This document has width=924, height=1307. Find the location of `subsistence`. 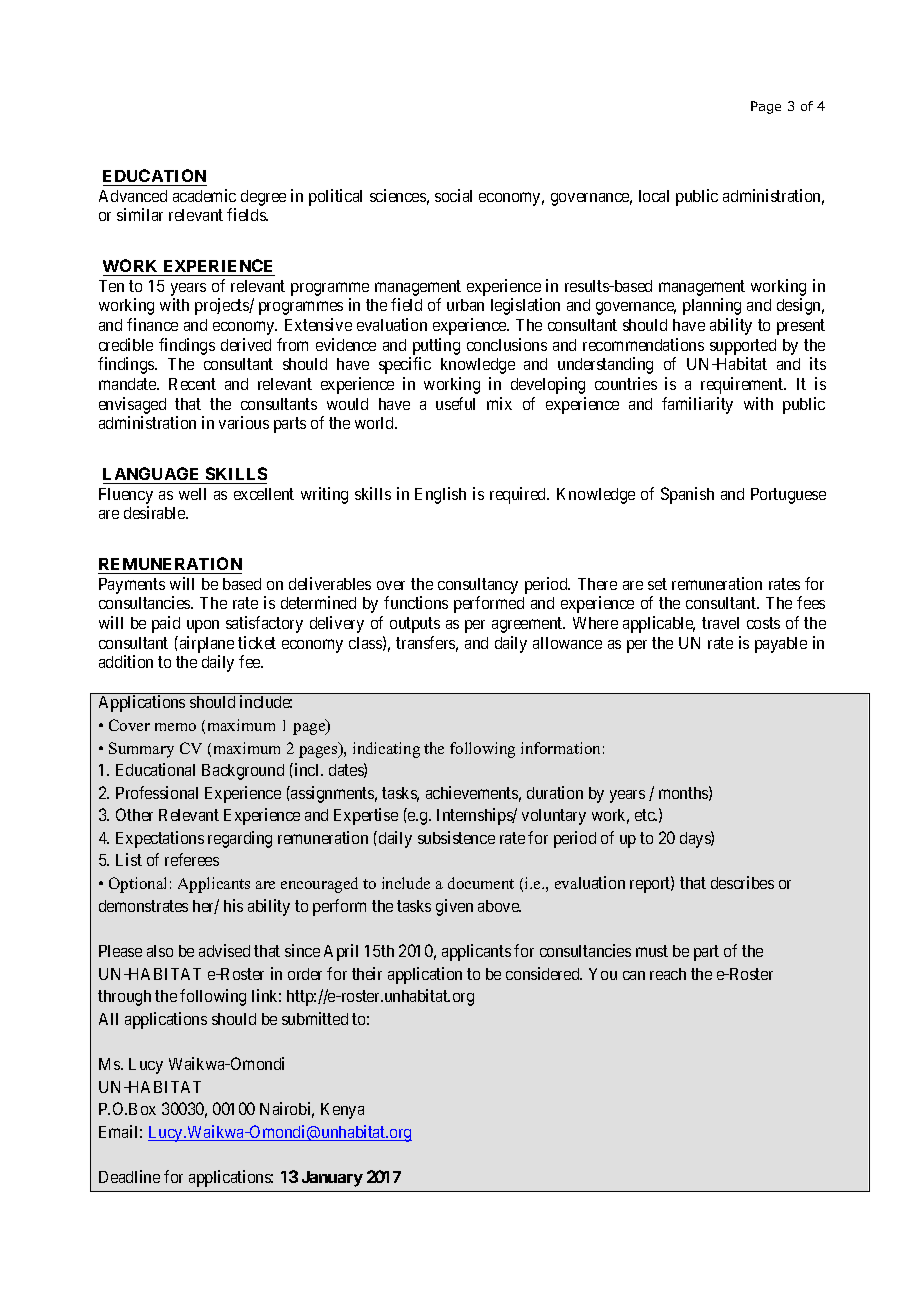

subsistence is located at coordinates (456, 837).
